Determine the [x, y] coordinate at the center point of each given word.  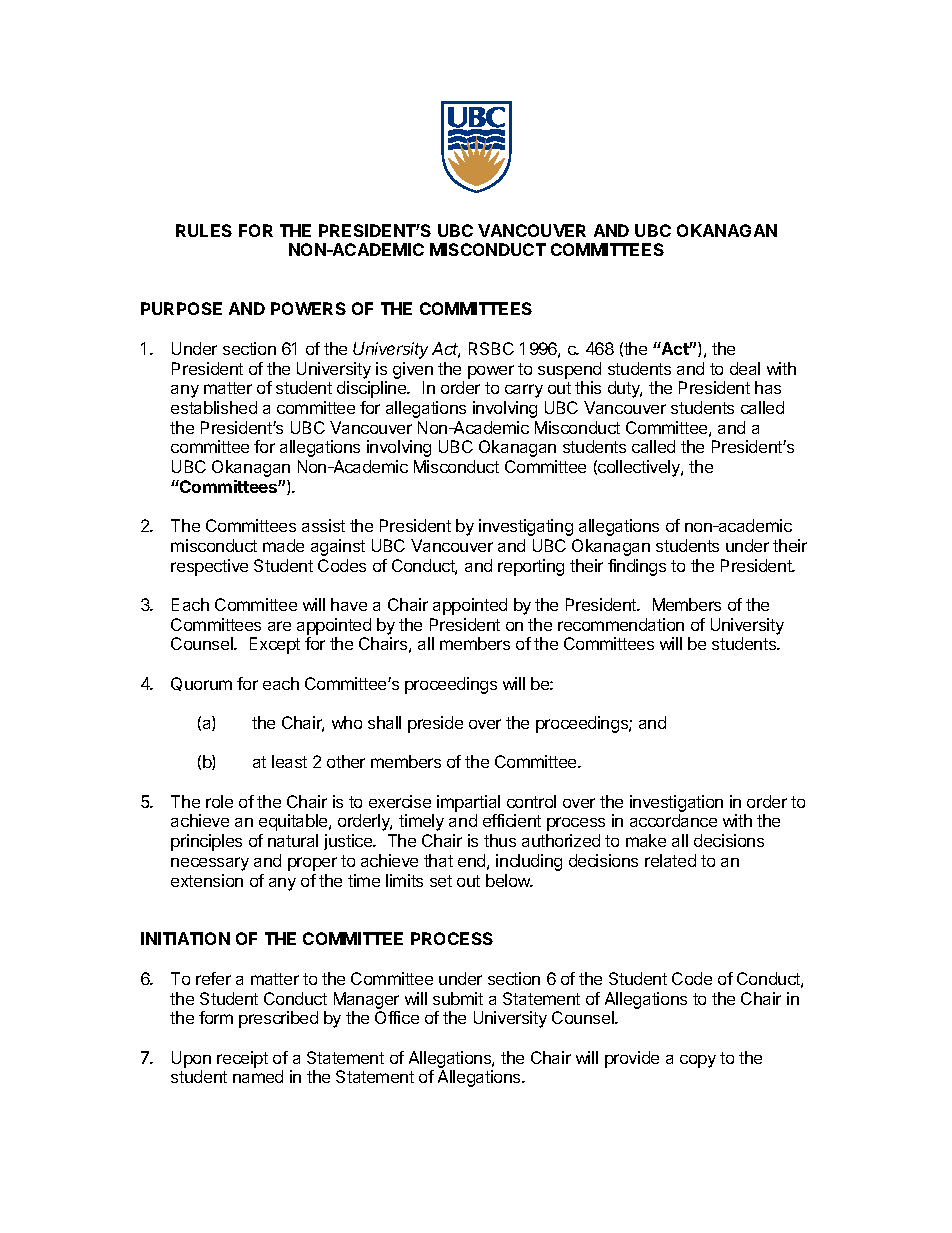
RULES [204, 230]
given [413, 370]
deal [745, 368]
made [283, 545]
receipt [242, 1059]
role [219, 801]
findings [637, 567]
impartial [468, 803]
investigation [676, 805]
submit [458, 998]
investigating [526, 527]
